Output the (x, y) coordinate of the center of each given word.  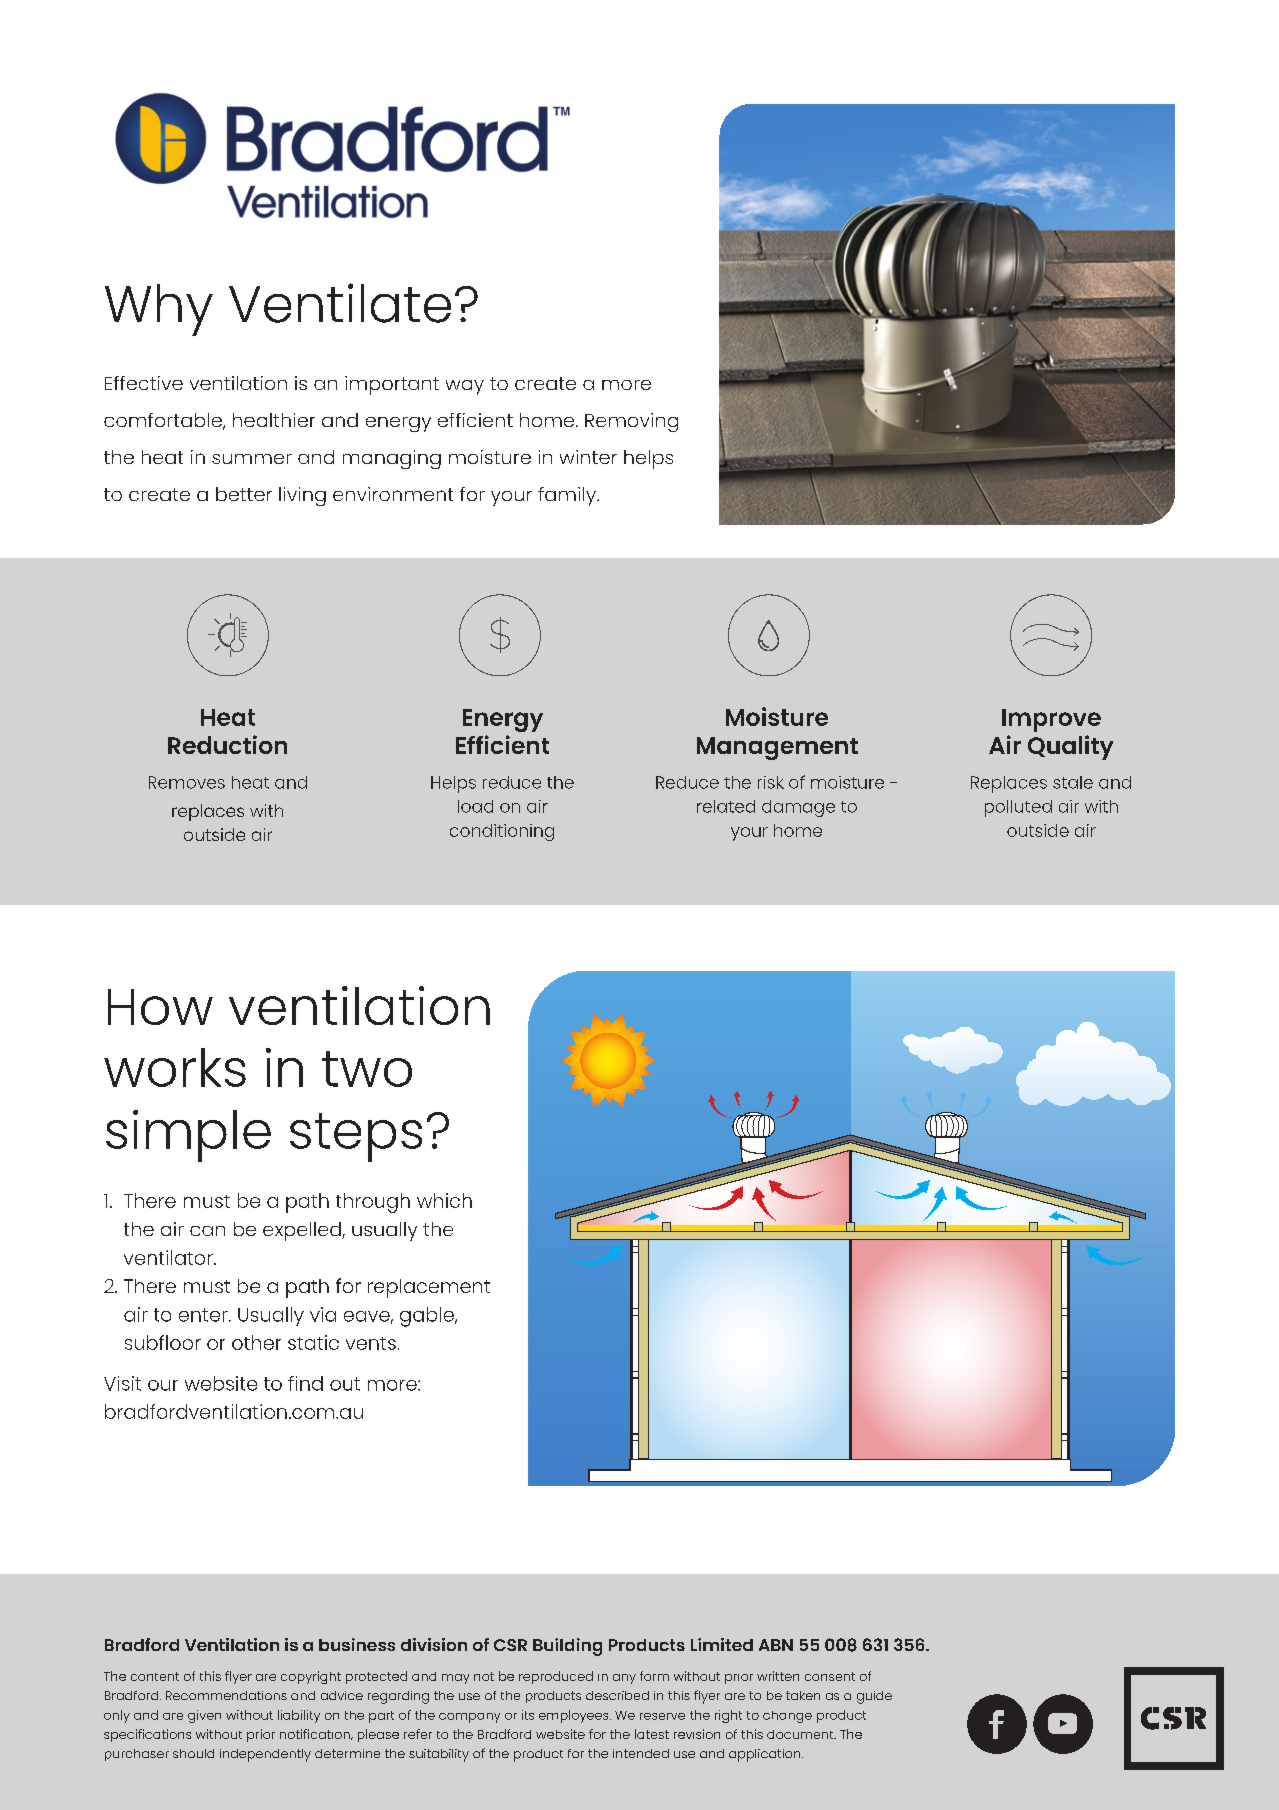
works (175, 1067)
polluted (1018, 808)
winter (588, 457)
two (367, 1069)
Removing (631, 422)
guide (874, 1697)
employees (575, 1716)
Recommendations (226, 1695)
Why (159, 310)
